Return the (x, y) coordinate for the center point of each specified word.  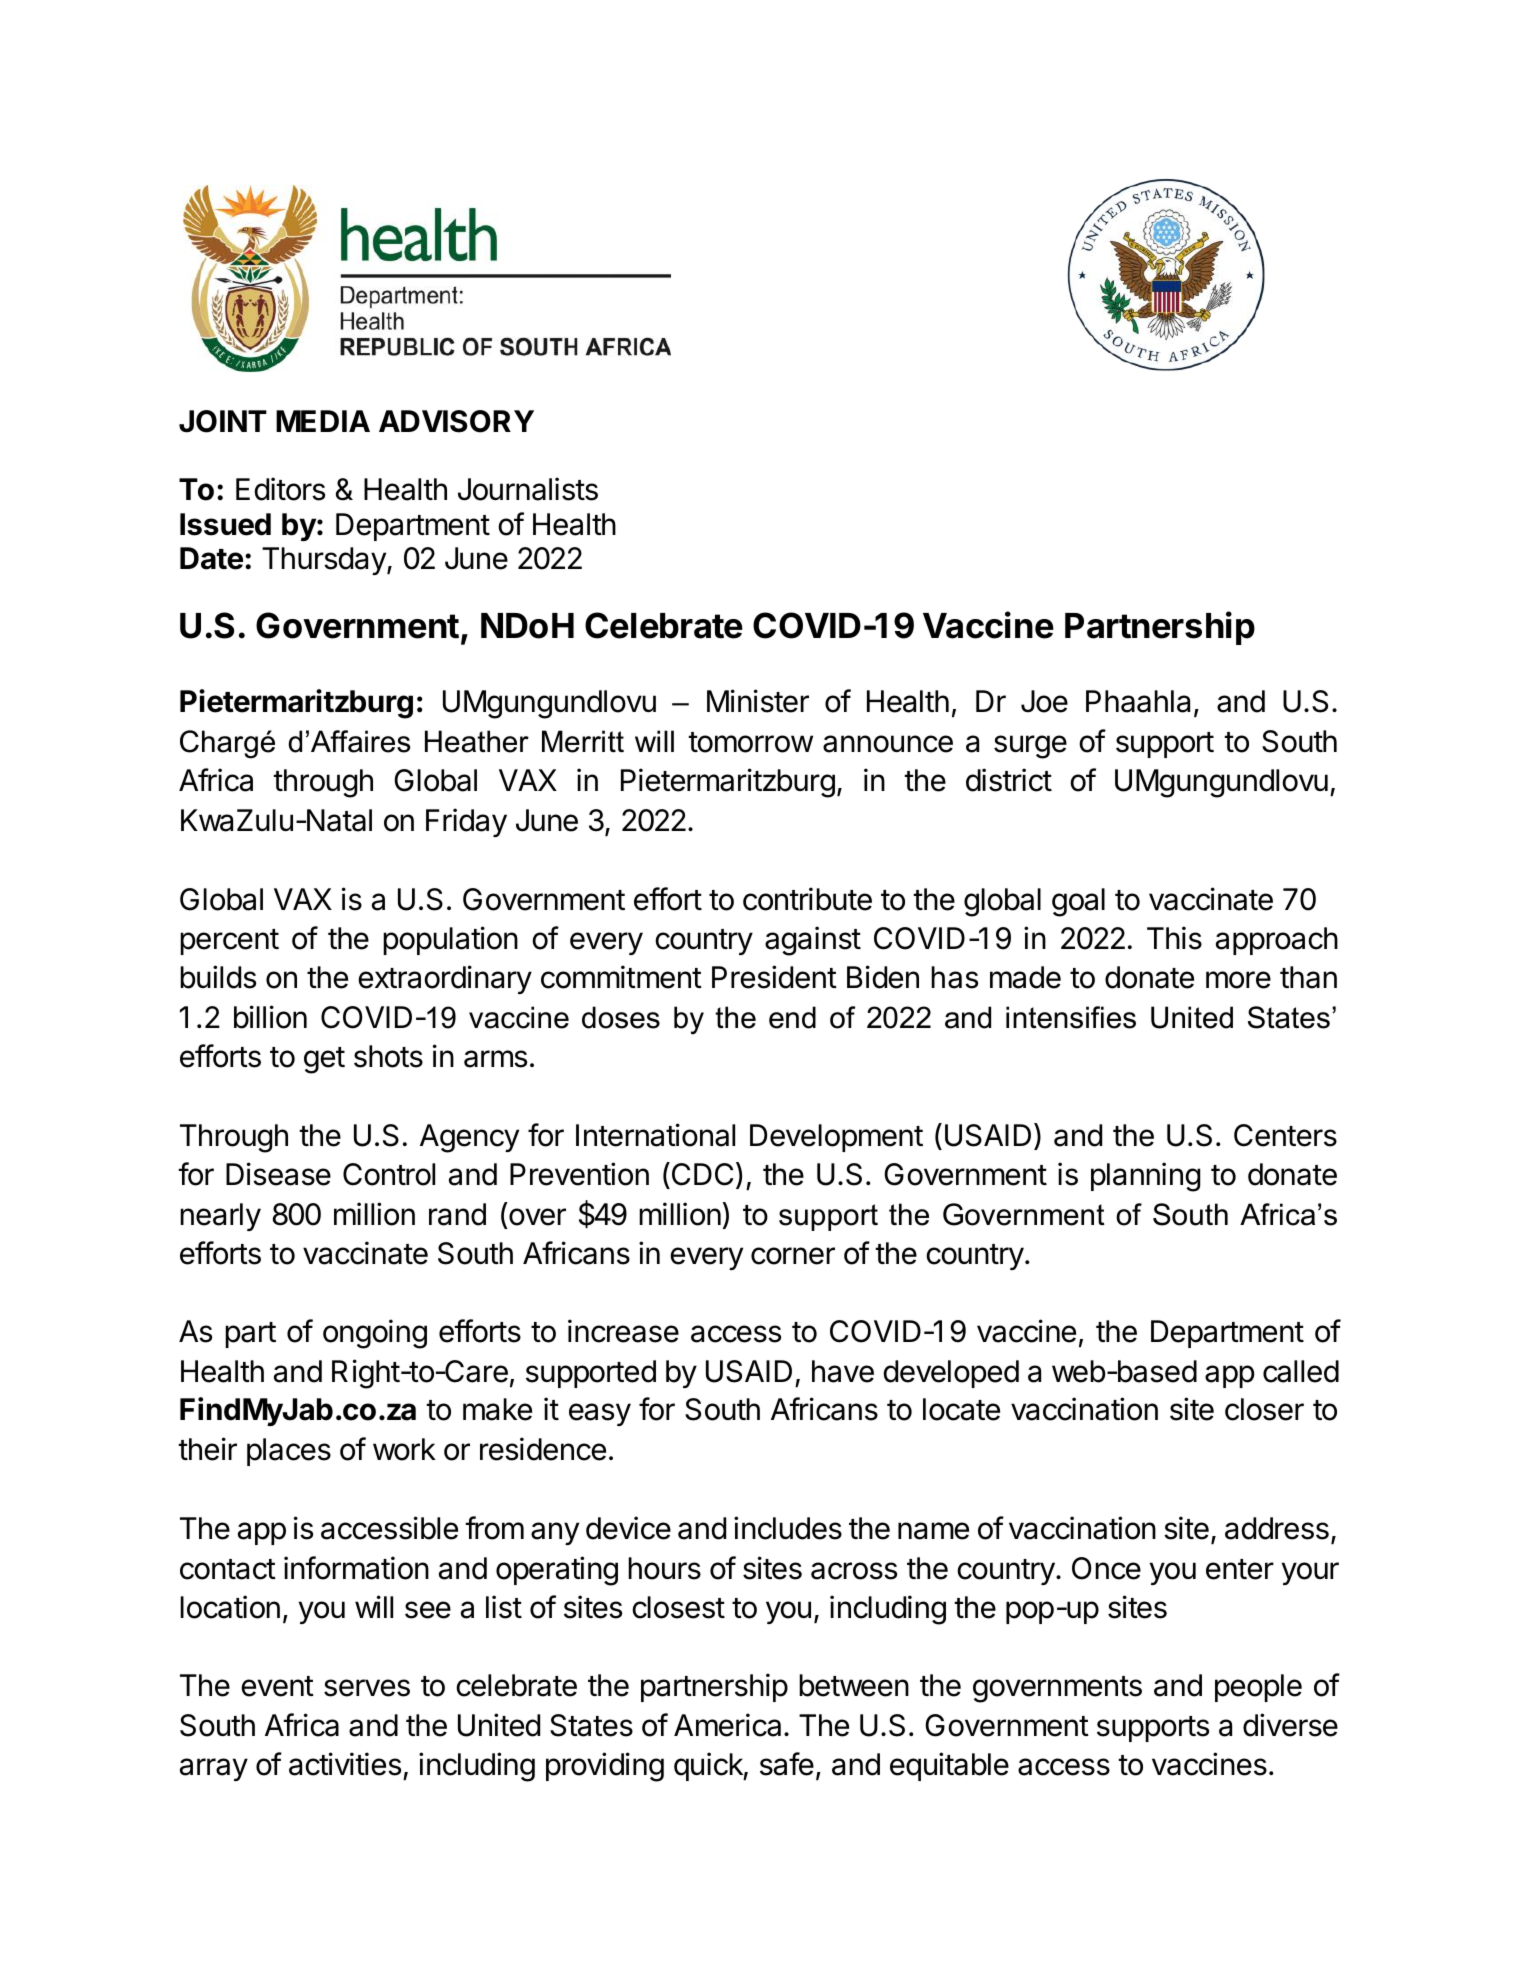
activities (345, 1764)
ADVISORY (456, 421)
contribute (807, 899)
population (450, 940)
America (729, 1725)
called (1301, 1371)
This (1174, 938)
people (1258, 1688)
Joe (1044, 701)
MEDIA (323, 421)
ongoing (375, 1334)
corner (793, 1256)
